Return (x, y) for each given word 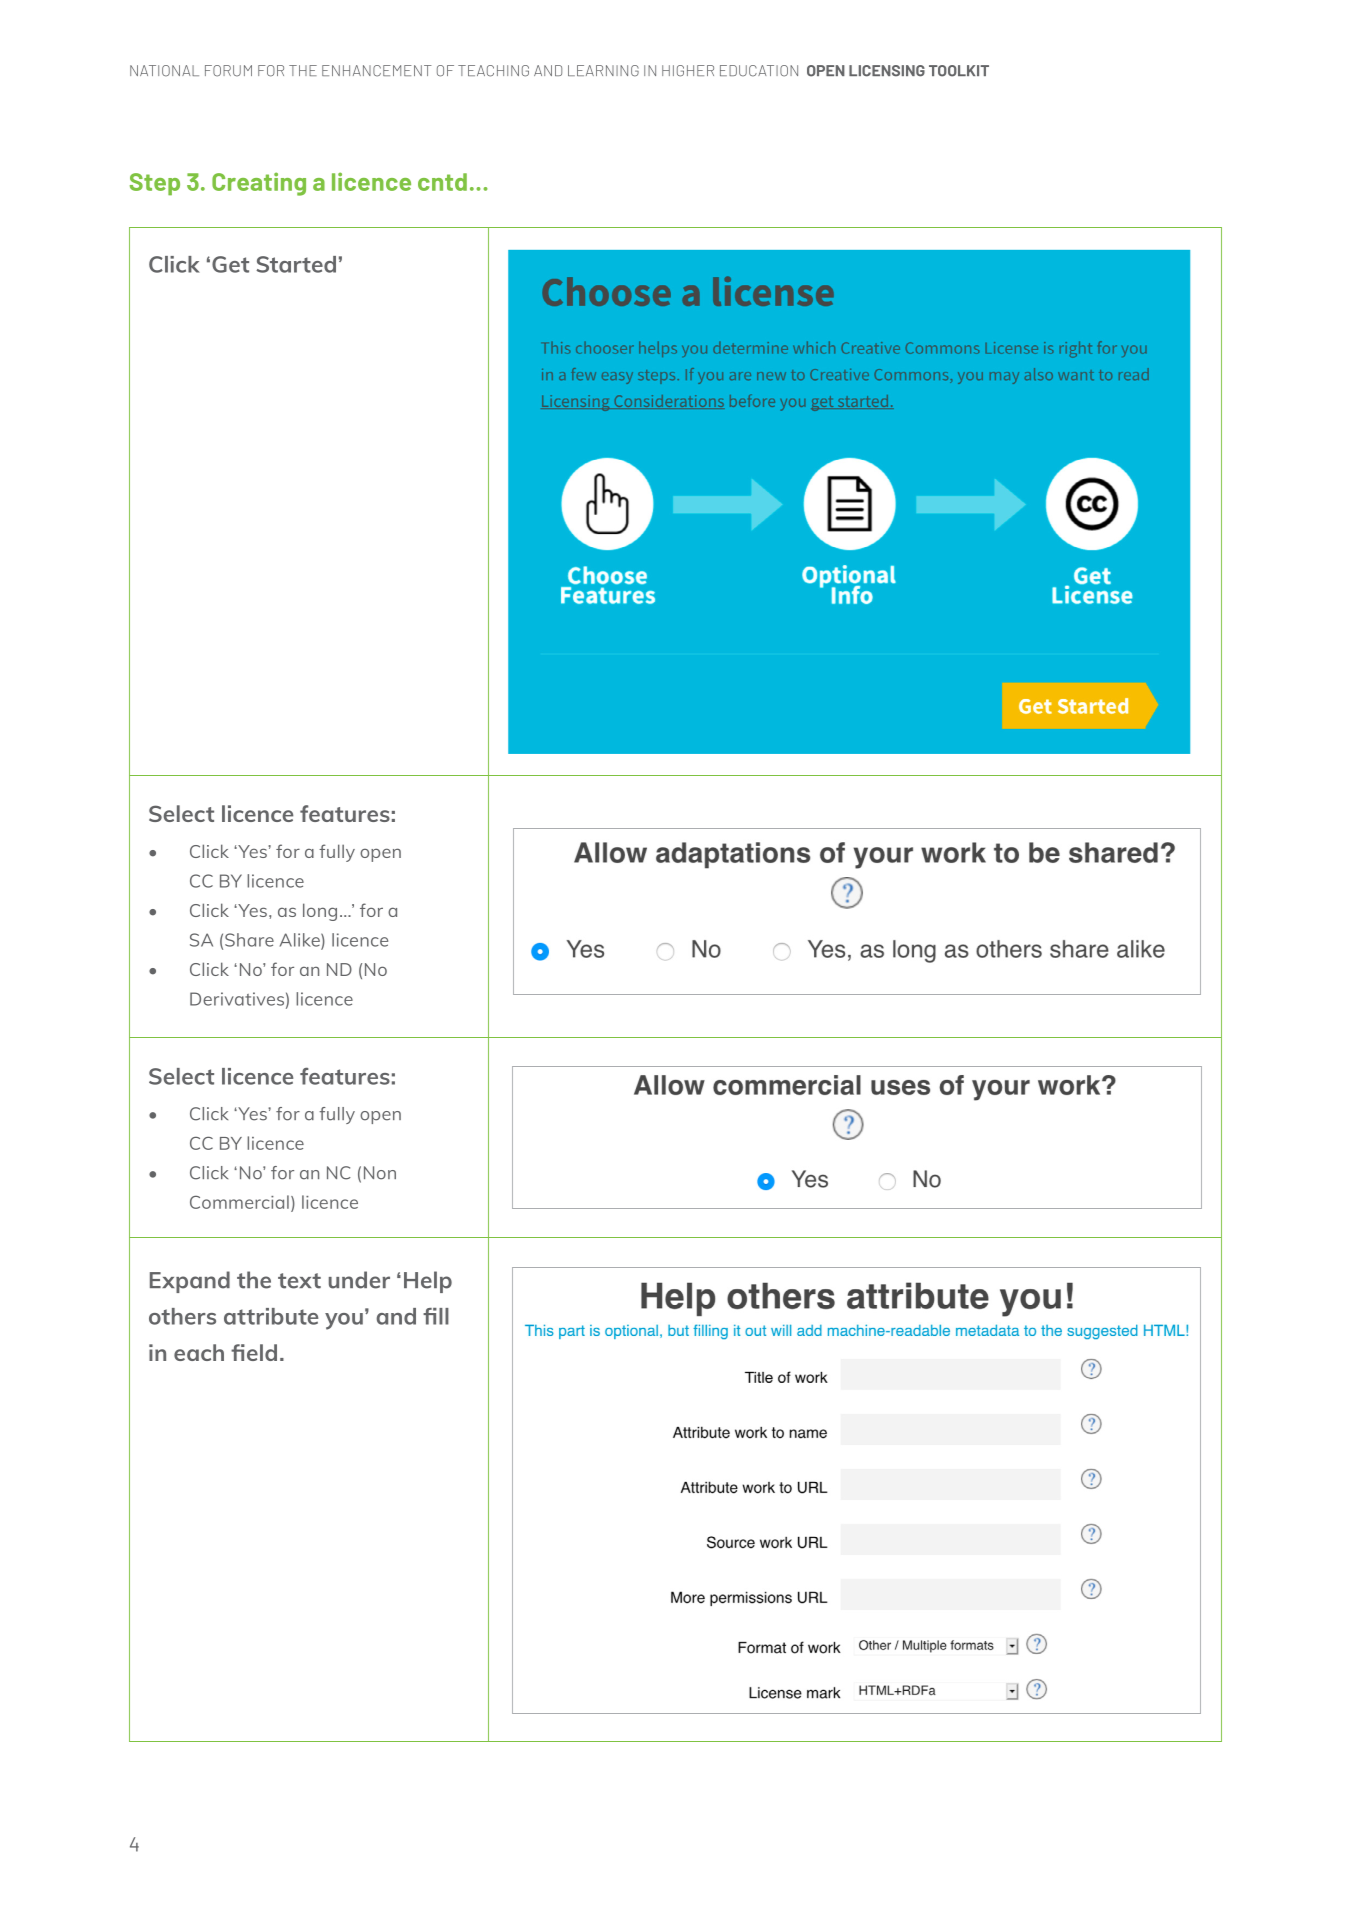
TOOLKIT (959, 71)
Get (230, 264)
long (320, 912)
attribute (271, 1316)
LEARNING (603, 71)
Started (296, 264)
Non (380, 1173)
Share (249, 940)
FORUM (228, 71)
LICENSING (887, 71)
